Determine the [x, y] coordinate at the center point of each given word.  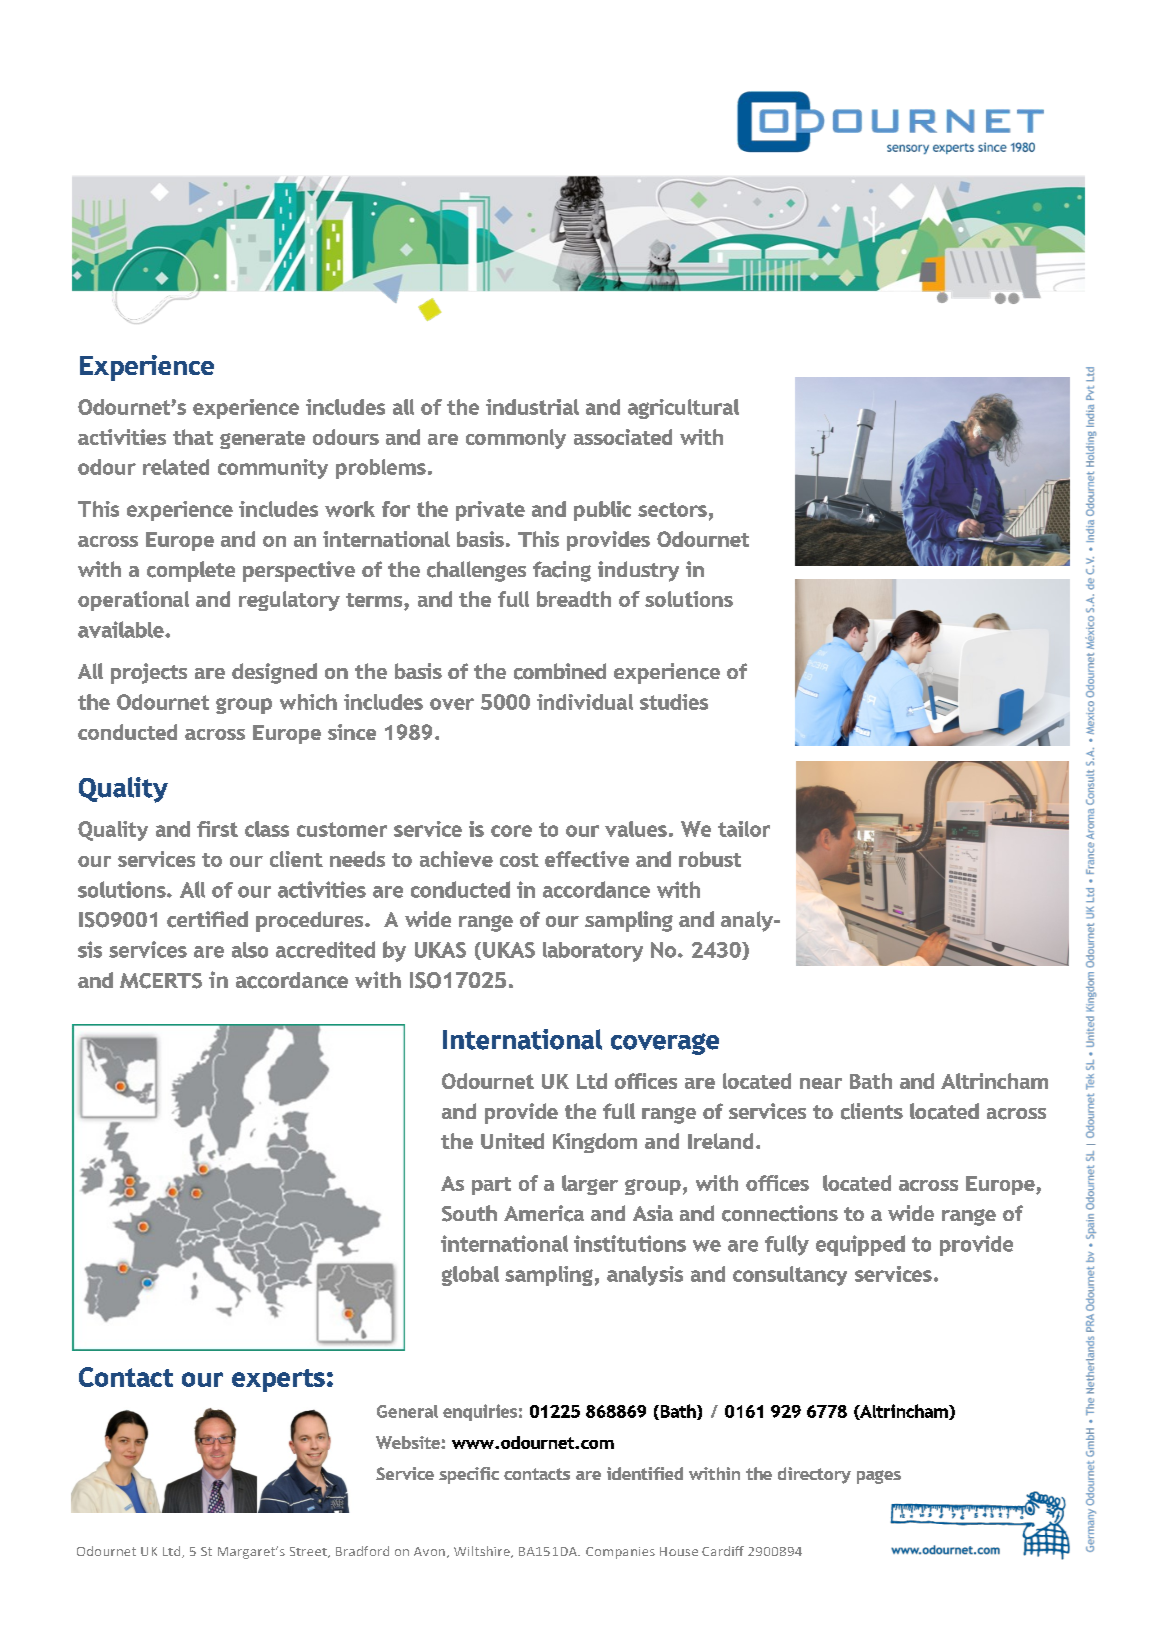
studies [674, 702]
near [821, 1083]
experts [278, 1380]
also [250, 950]
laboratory [593, 952]
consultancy [790, 1276]
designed [274, 673]
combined [560, 671]
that [193, 437]
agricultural [683, 409]
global [470, 1276]
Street [309, 1552]
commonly [516, 439]
